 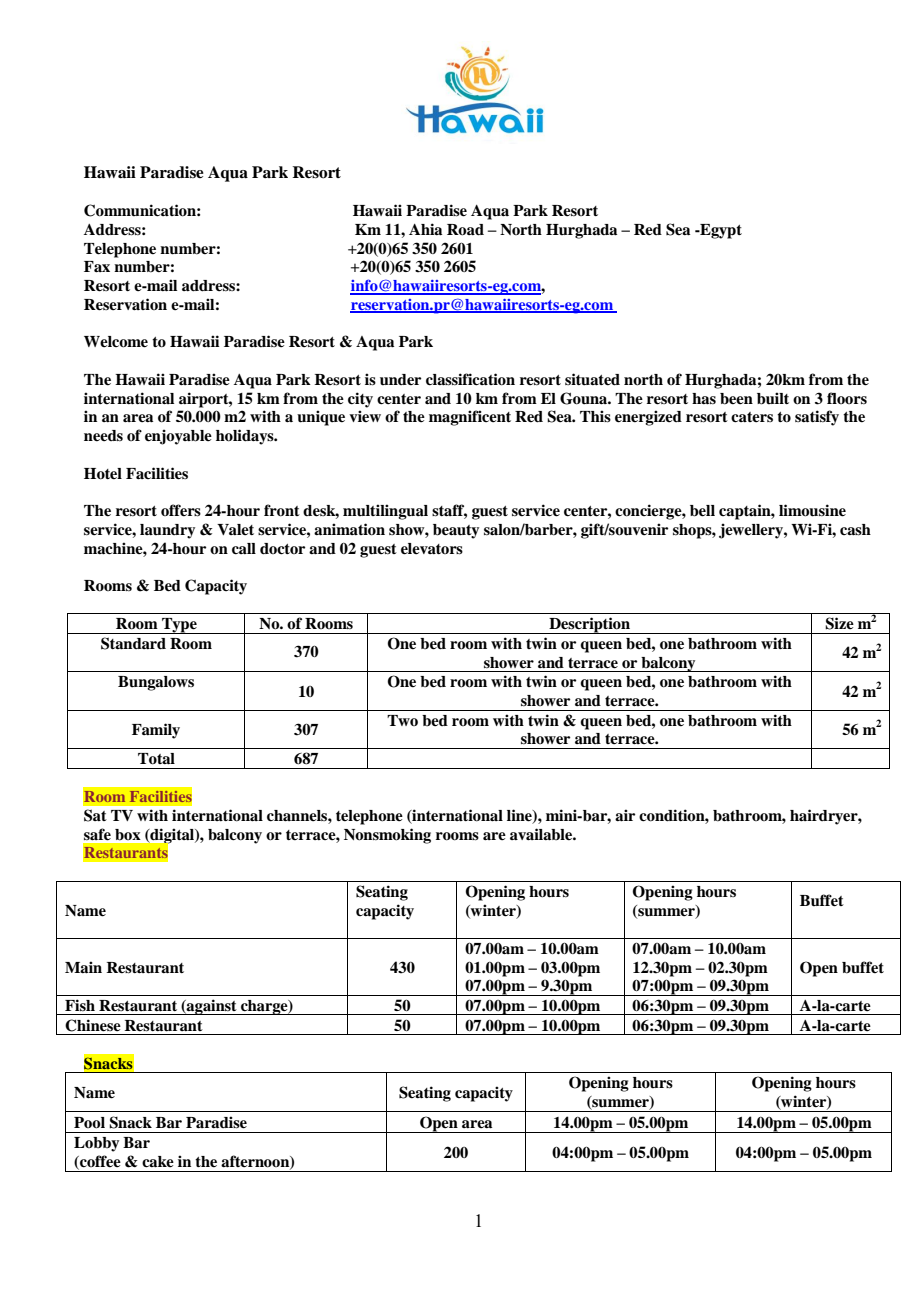 I want to click on cake, so click(x=158, y=1162).
